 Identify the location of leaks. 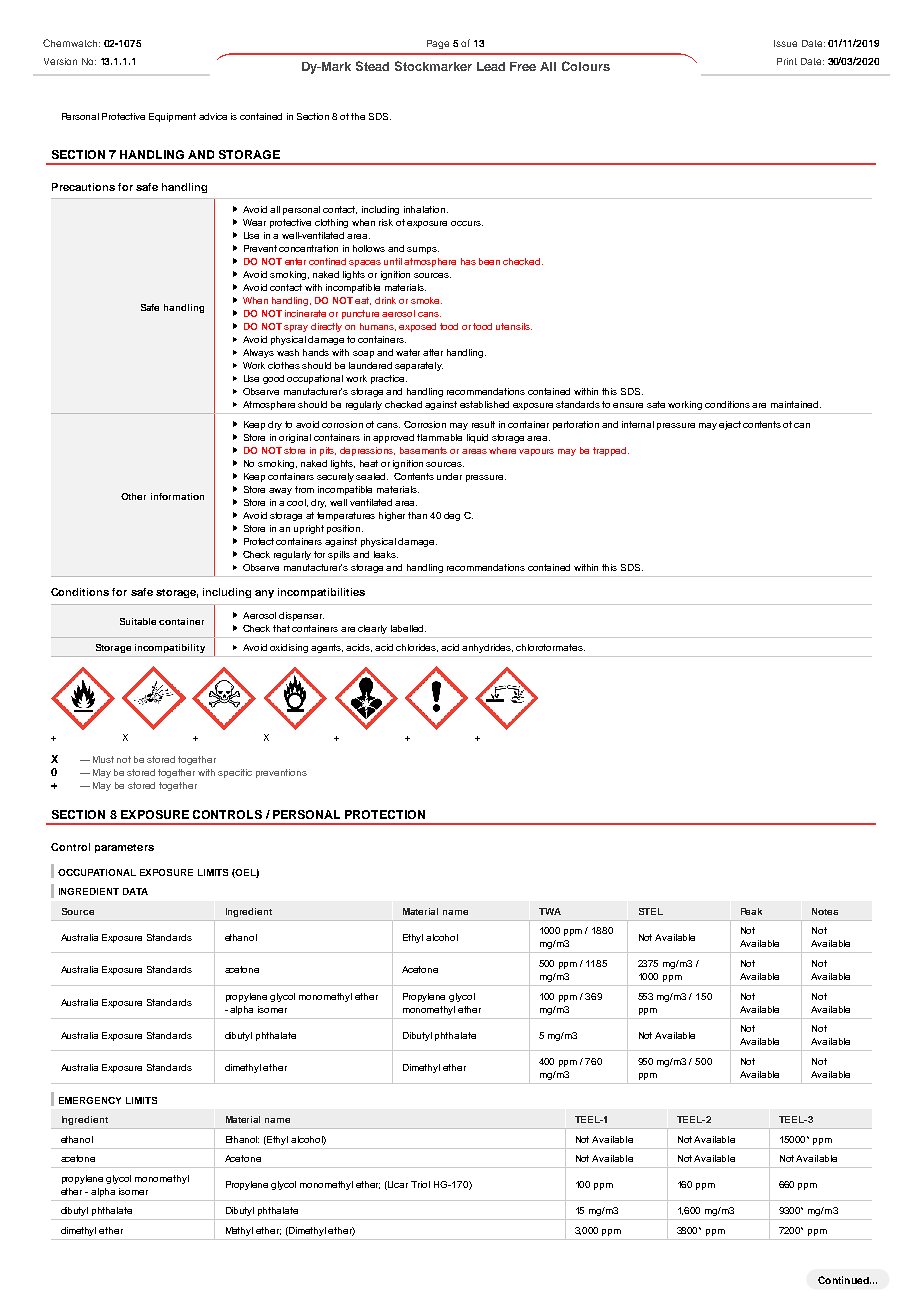
(386, 554).
